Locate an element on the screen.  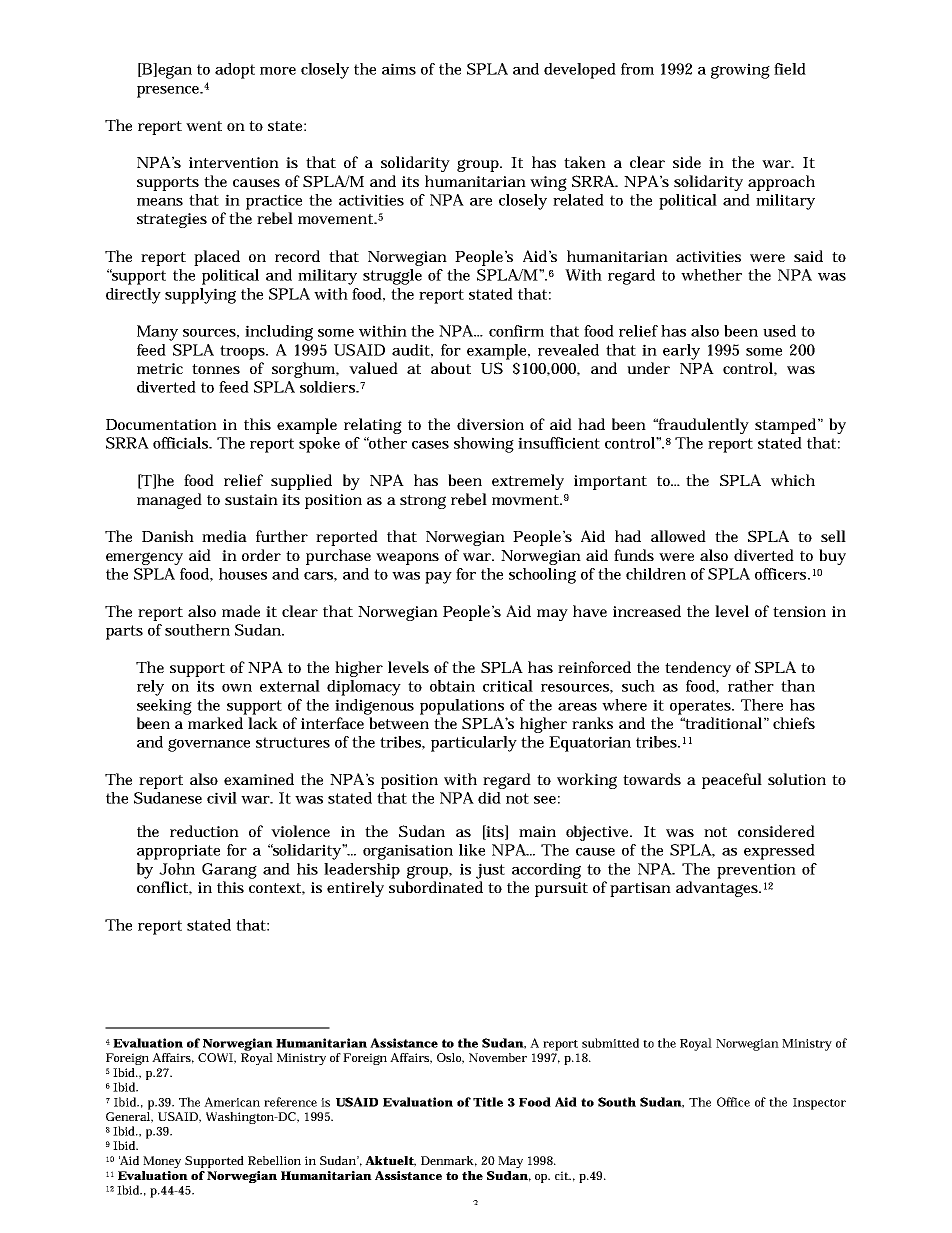
confirm is located at coordinates (516, 331).
